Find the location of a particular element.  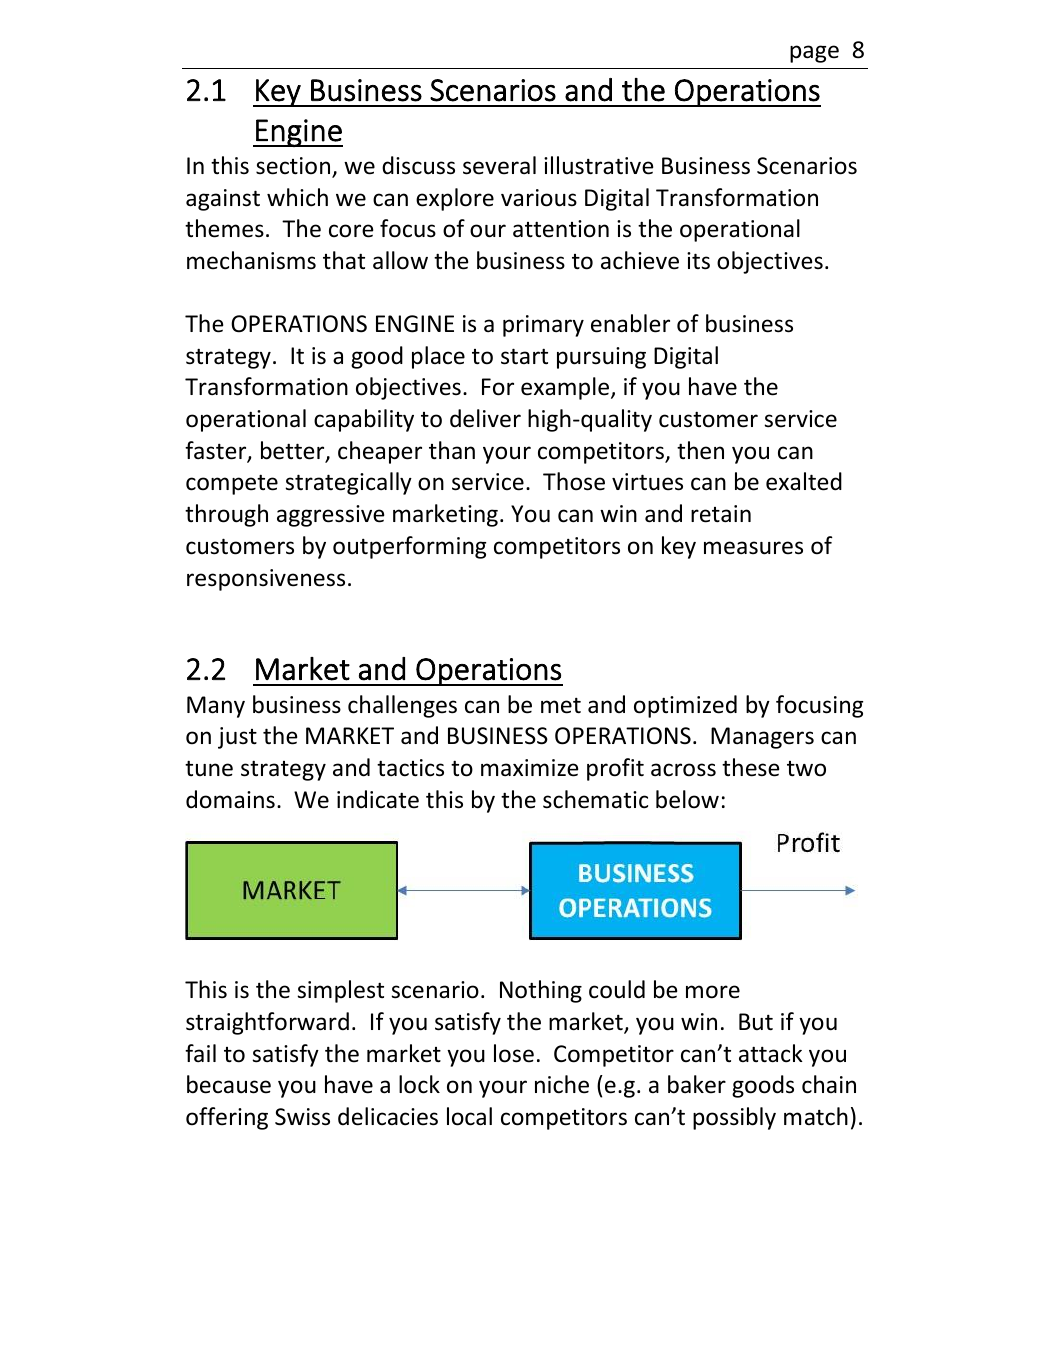

mechanisms is located at coordinates (251, 260).
